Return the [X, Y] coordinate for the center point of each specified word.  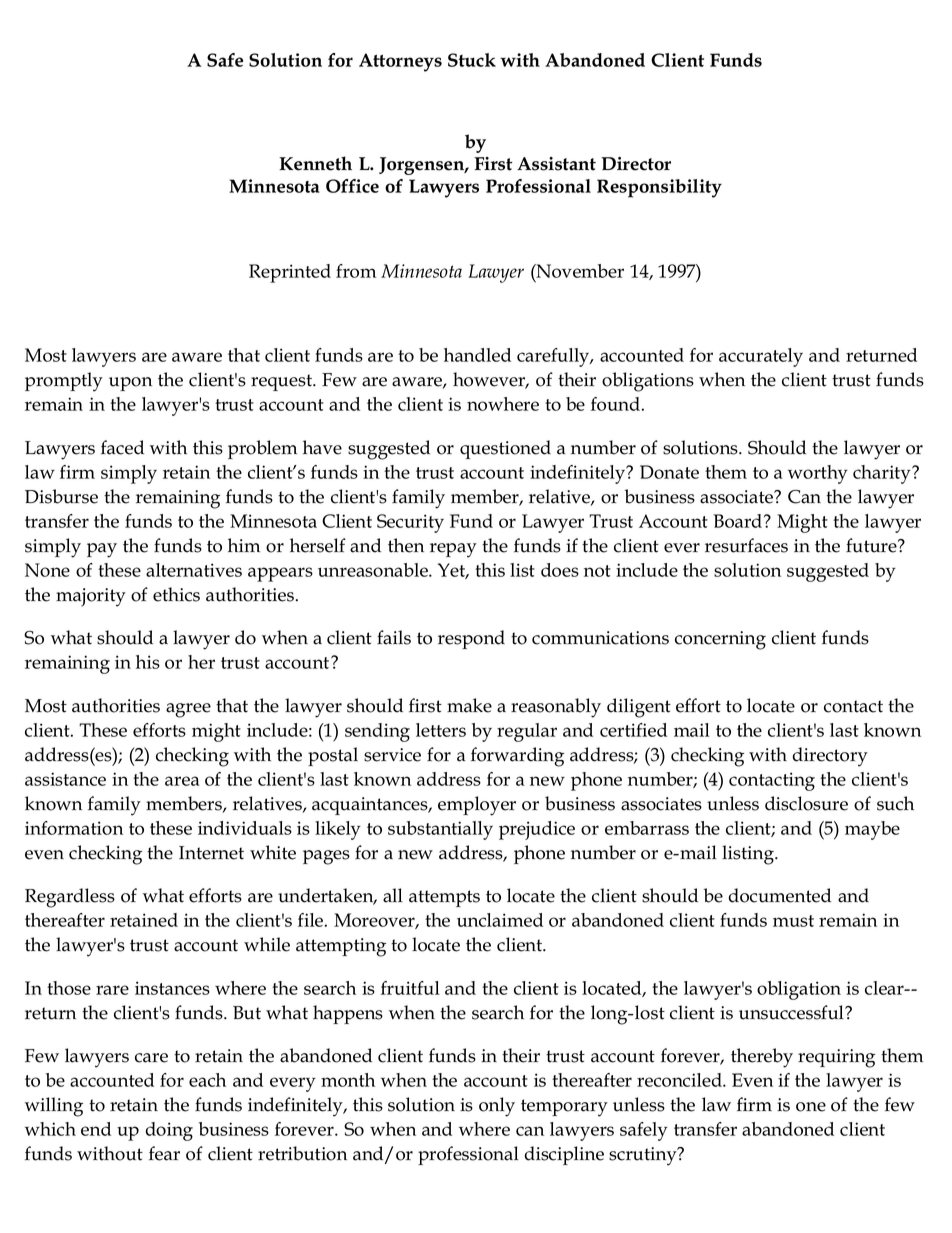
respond [471, 639]
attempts [444, 898]
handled [477, 355]
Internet [211, 853]
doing [169, 1131]
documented [780, 895]
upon [130, 384]
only [497, 1107]
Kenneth [315, 163]
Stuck [472, 60]
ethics [176, 594]
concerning [720, 640]
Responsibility [659, 188]
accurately [761, 357]
